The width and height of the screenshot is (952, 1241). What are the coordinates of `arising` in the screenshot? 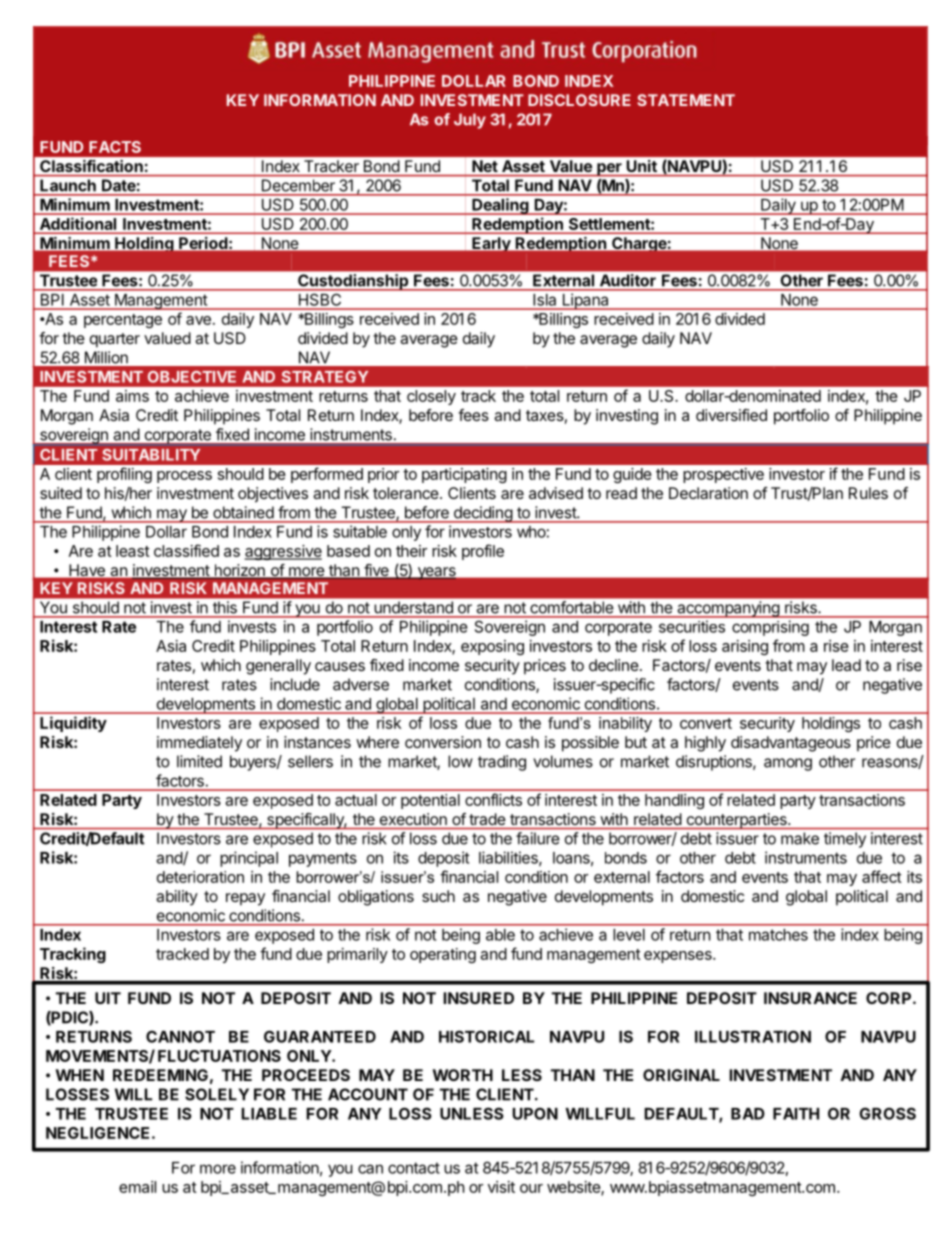 It's located at (745, 647).
